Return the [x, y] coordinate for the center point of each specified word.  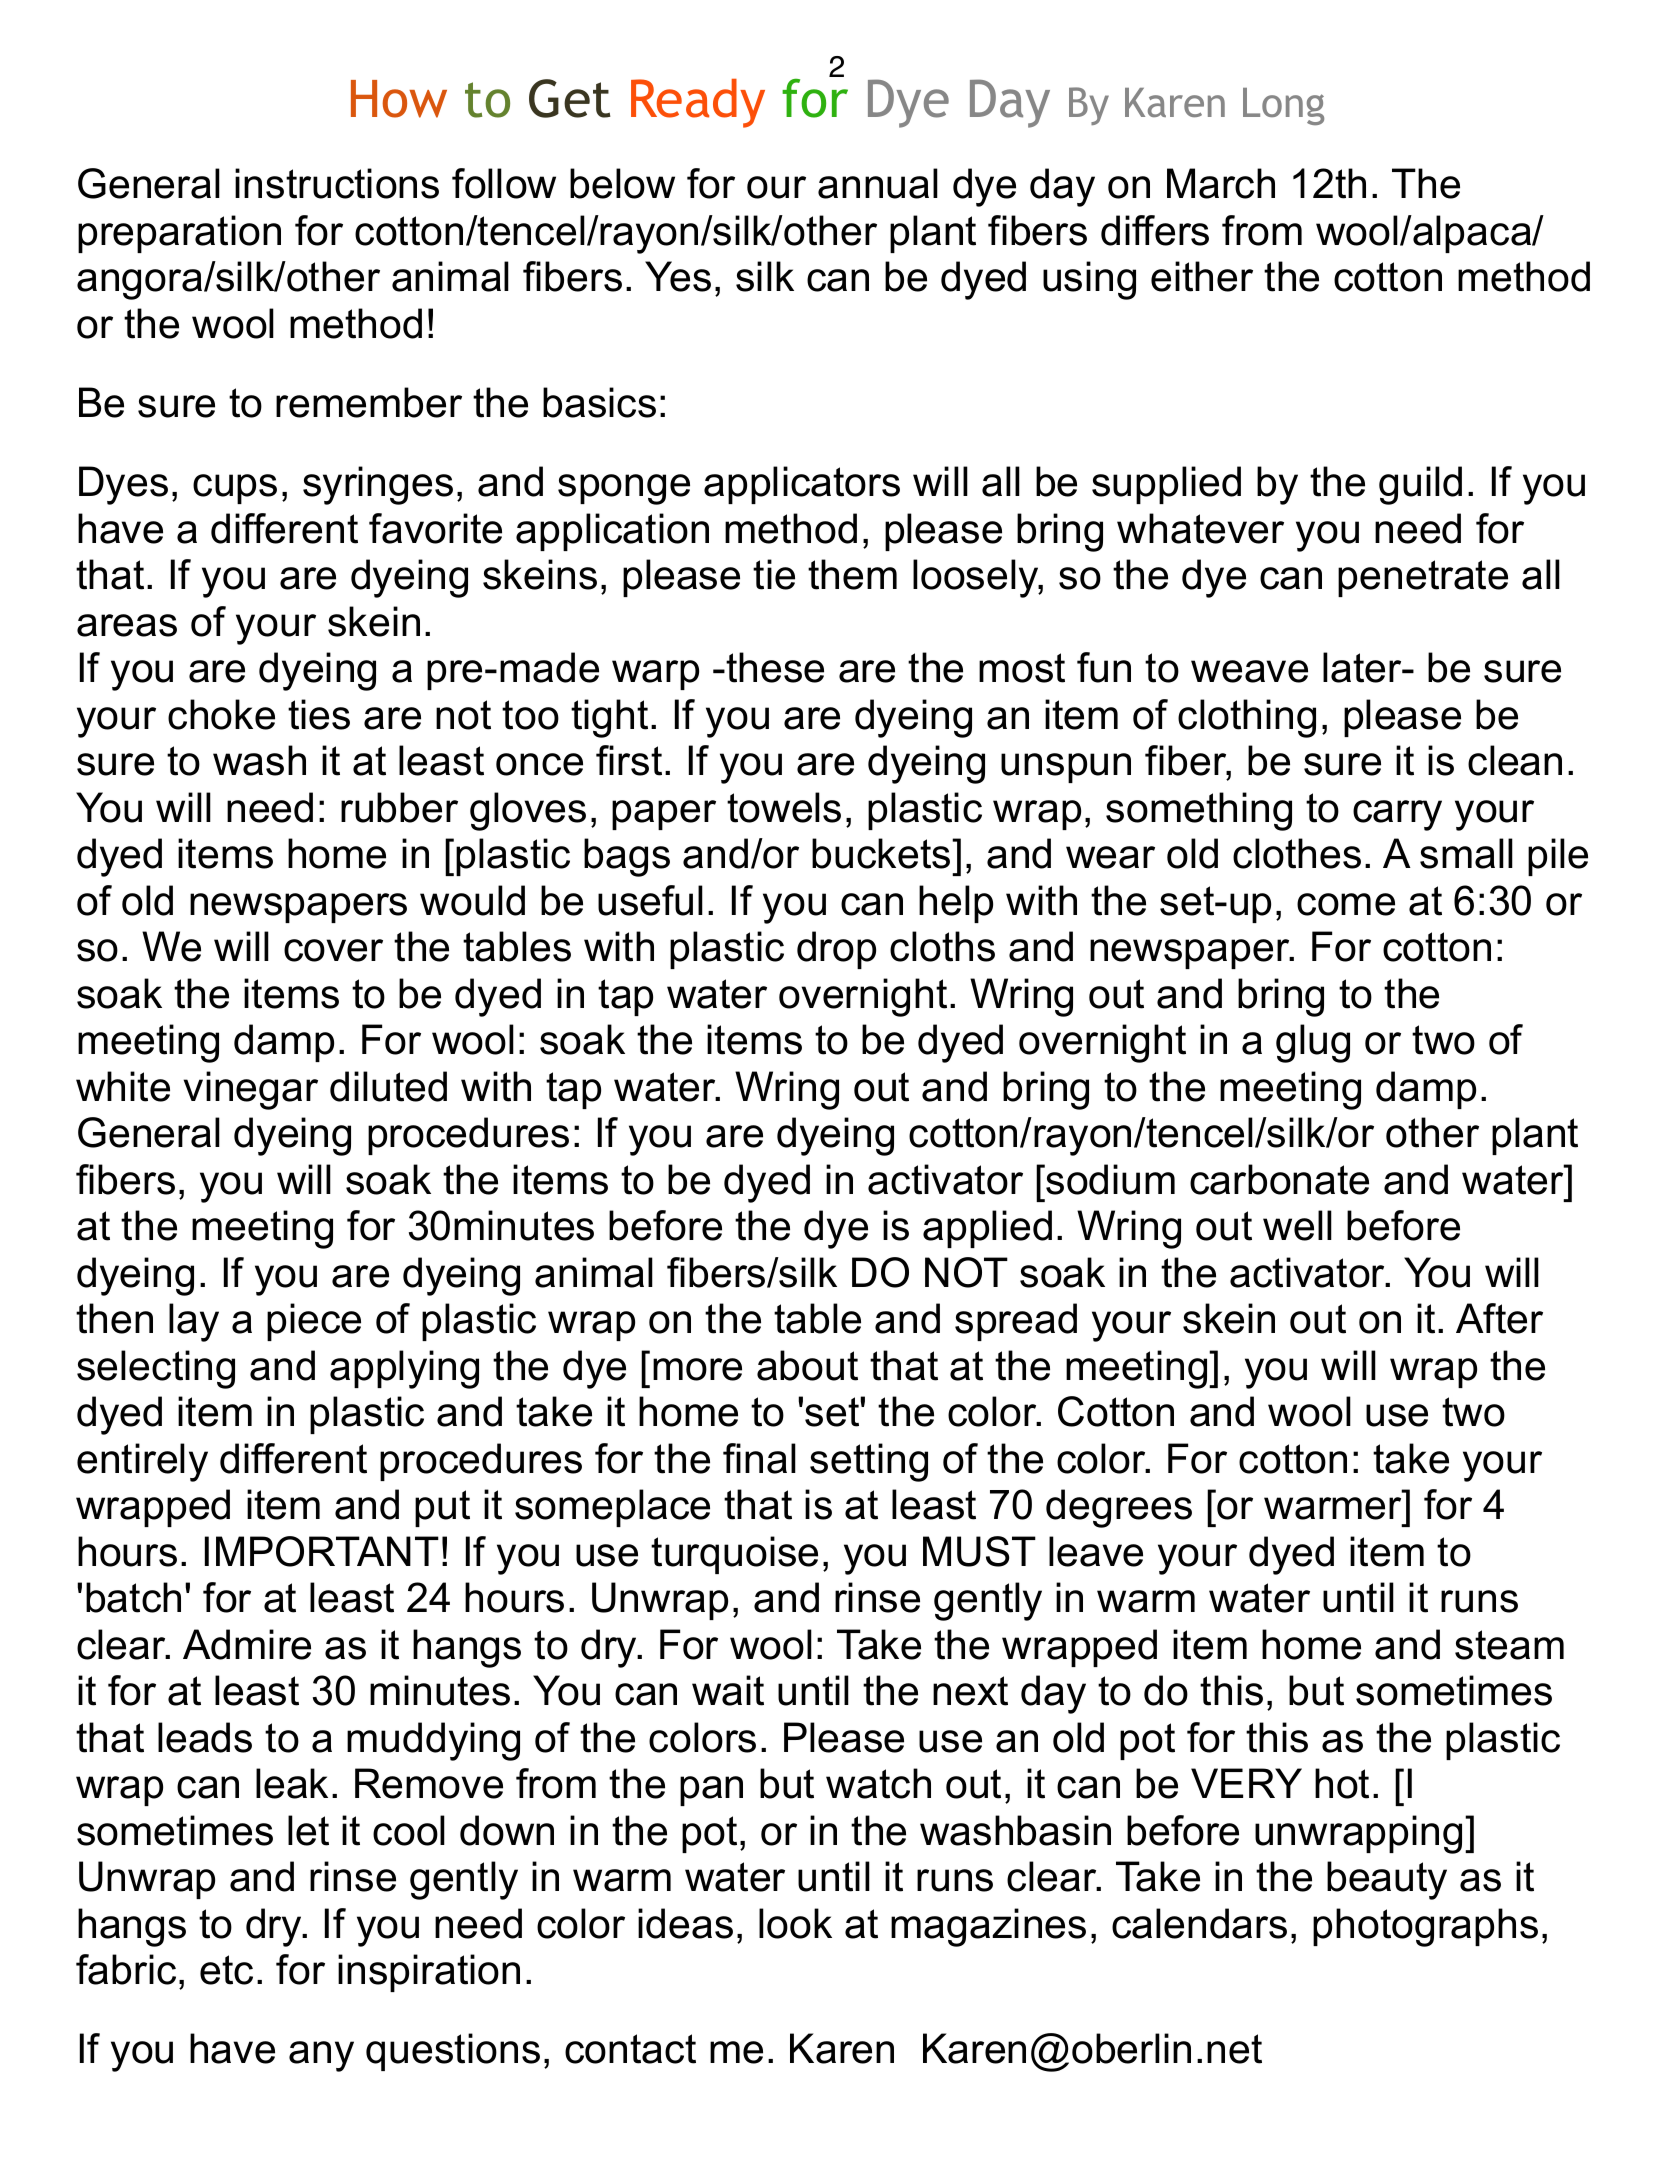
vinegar [251, 1090]
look [795, 1923]
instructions [337, 183]
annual [878, 183]
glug [1313, 1043]
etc [226, 1970]
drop [836, 950]
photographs [1425, 1927]
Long [1283, 106]
